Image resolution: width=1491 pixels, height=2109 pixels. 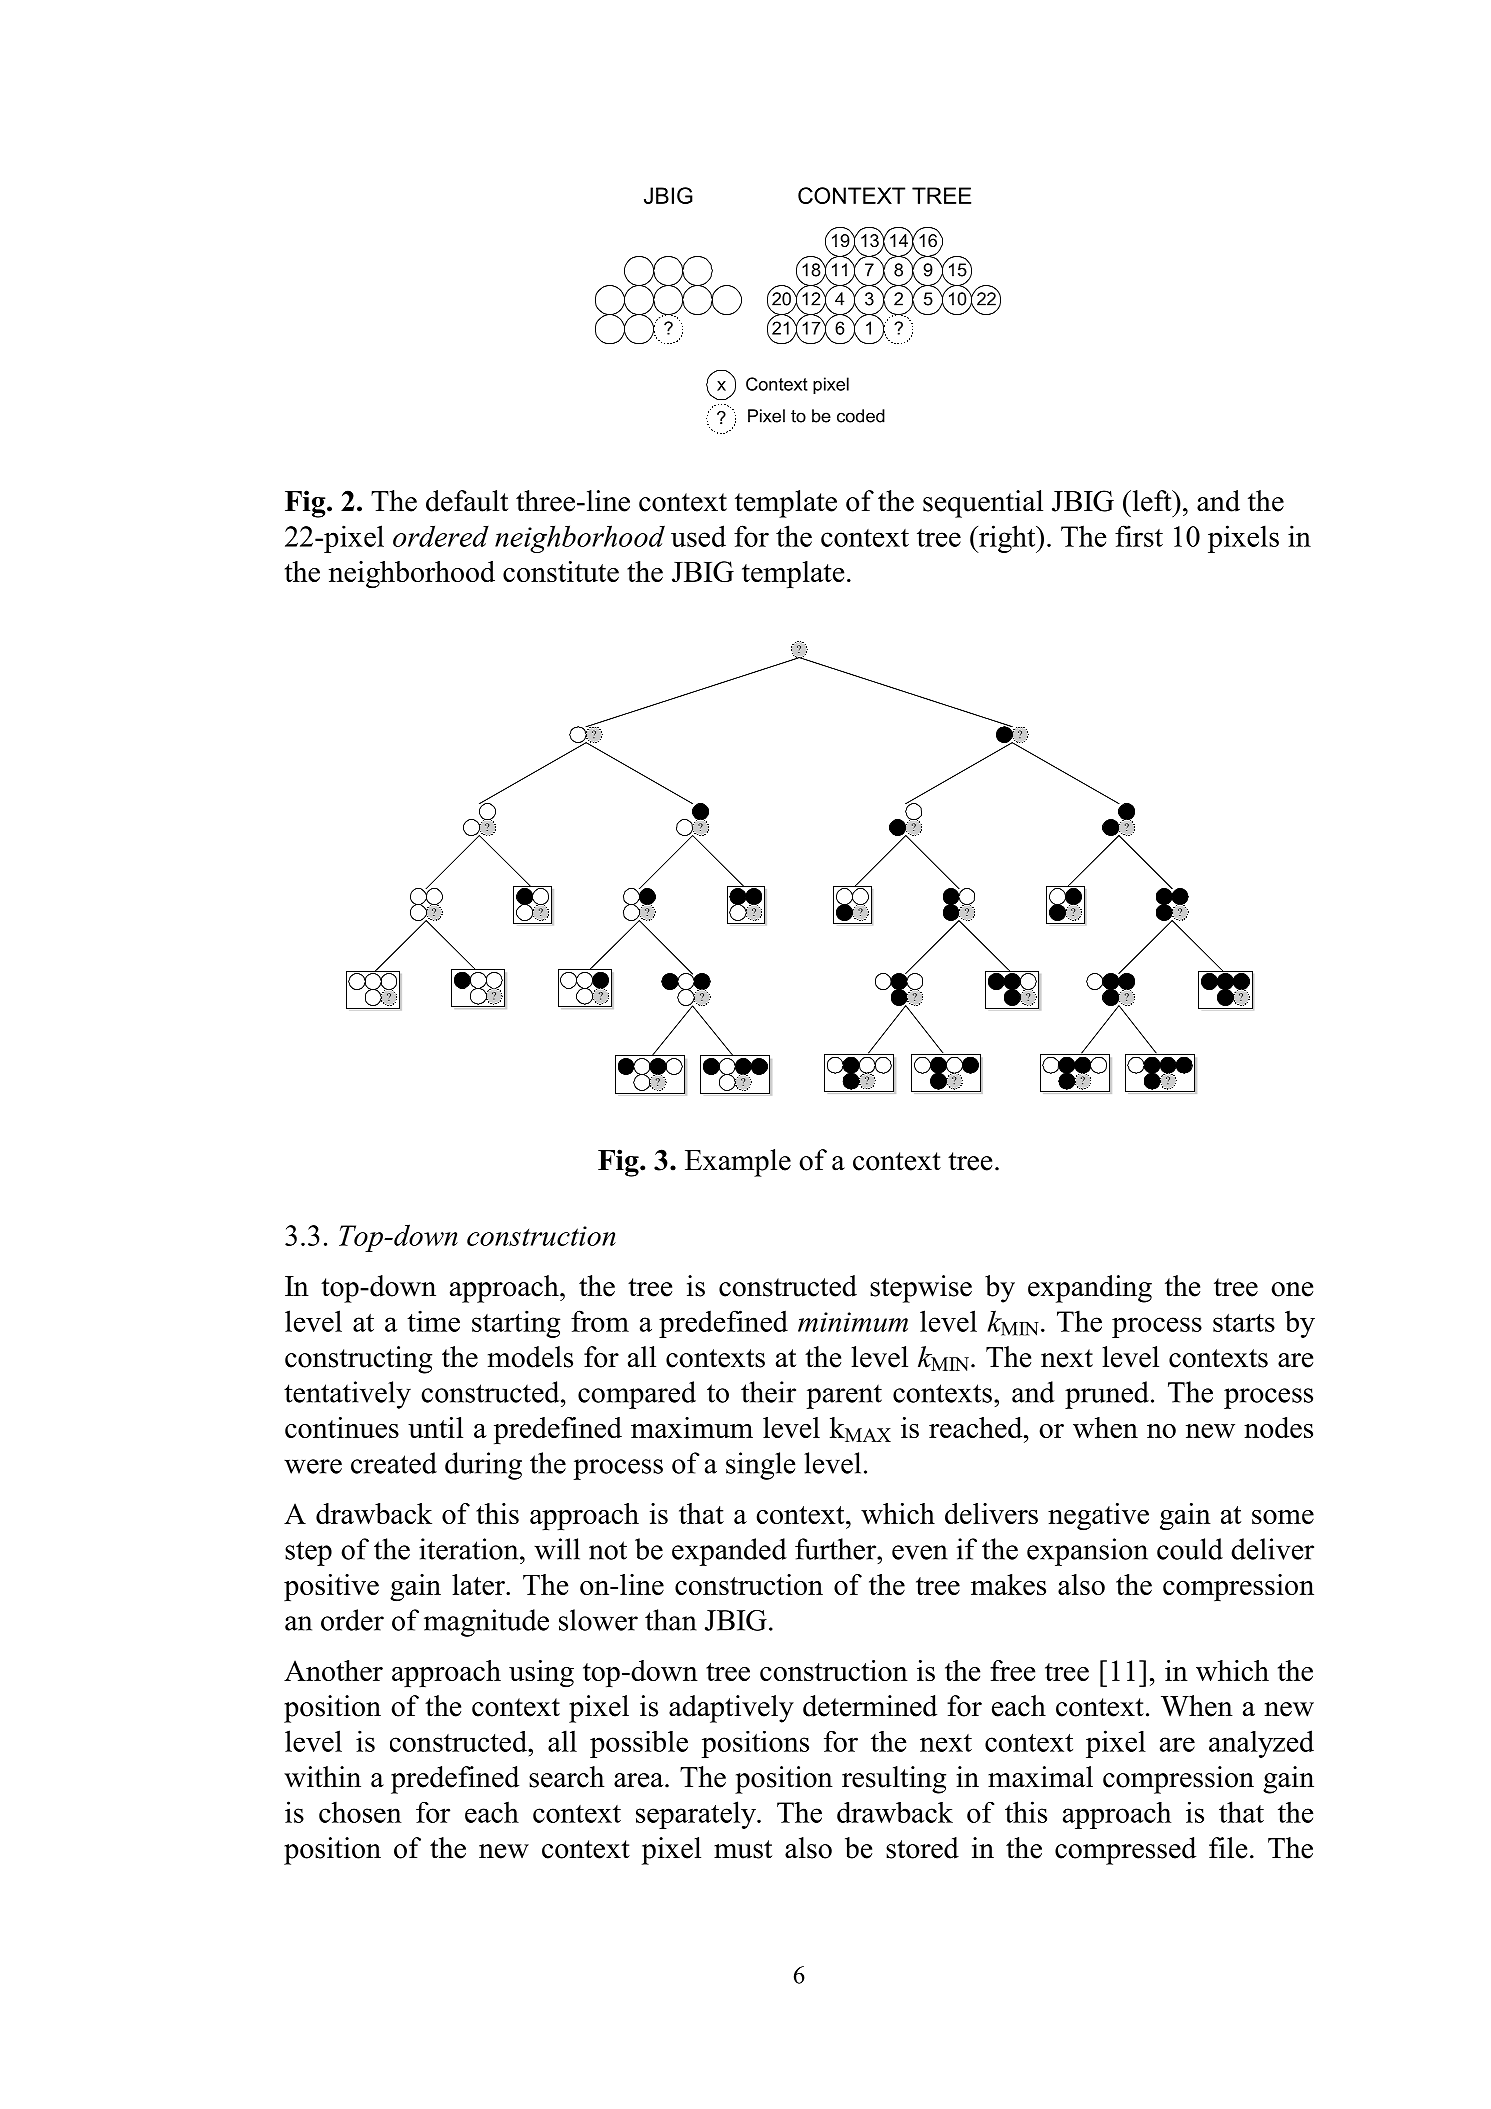 What do you see at coordinates (698, 536) in the screenshot?
I see `used` at bounding box center [698, 536].
